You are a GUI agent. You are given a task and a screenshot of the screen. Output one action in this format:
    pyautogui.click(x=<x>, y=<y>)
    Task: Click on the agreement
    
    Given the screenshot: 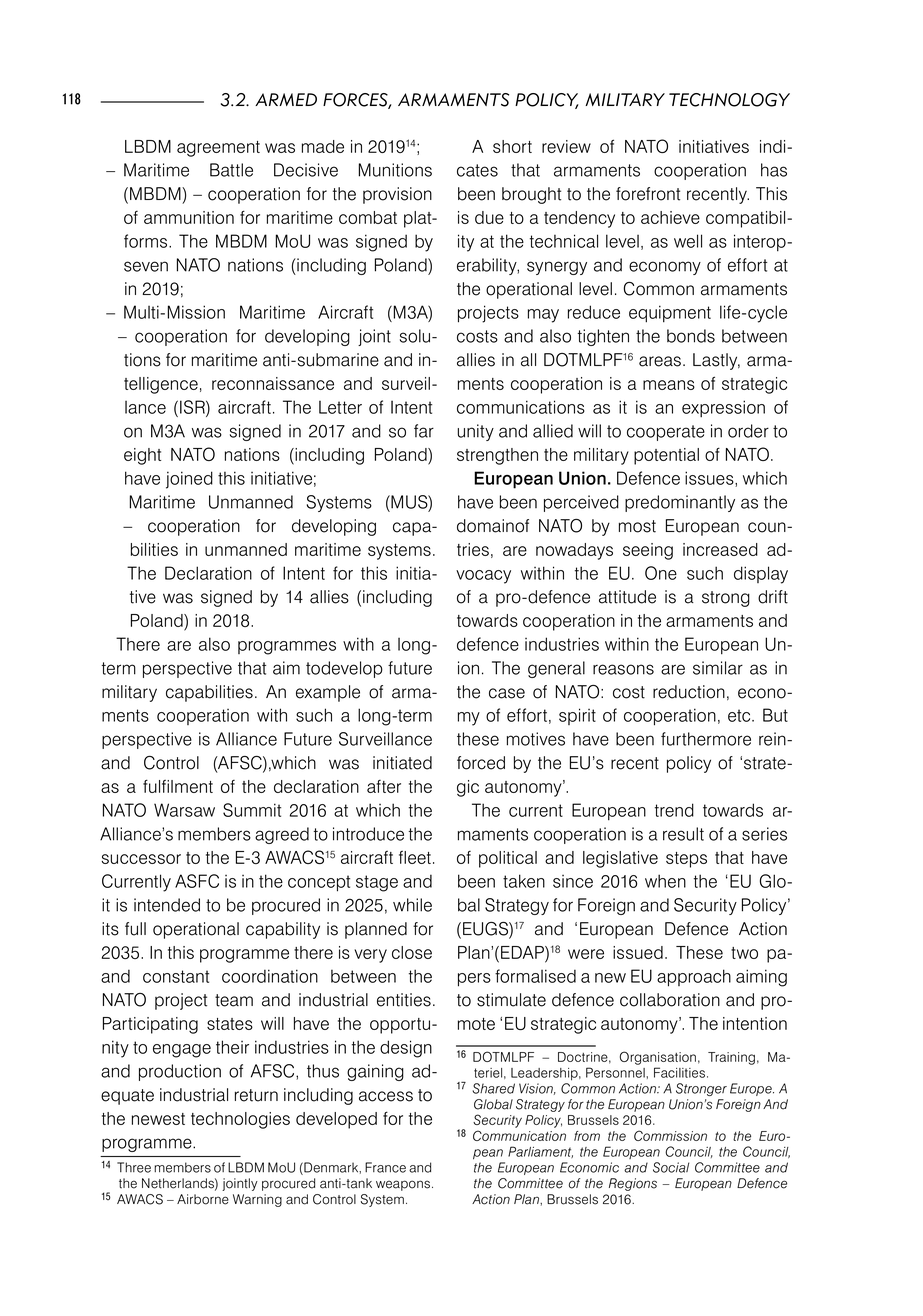 What is the action you would take?
    pyautogui.click(x=218, y=149)
